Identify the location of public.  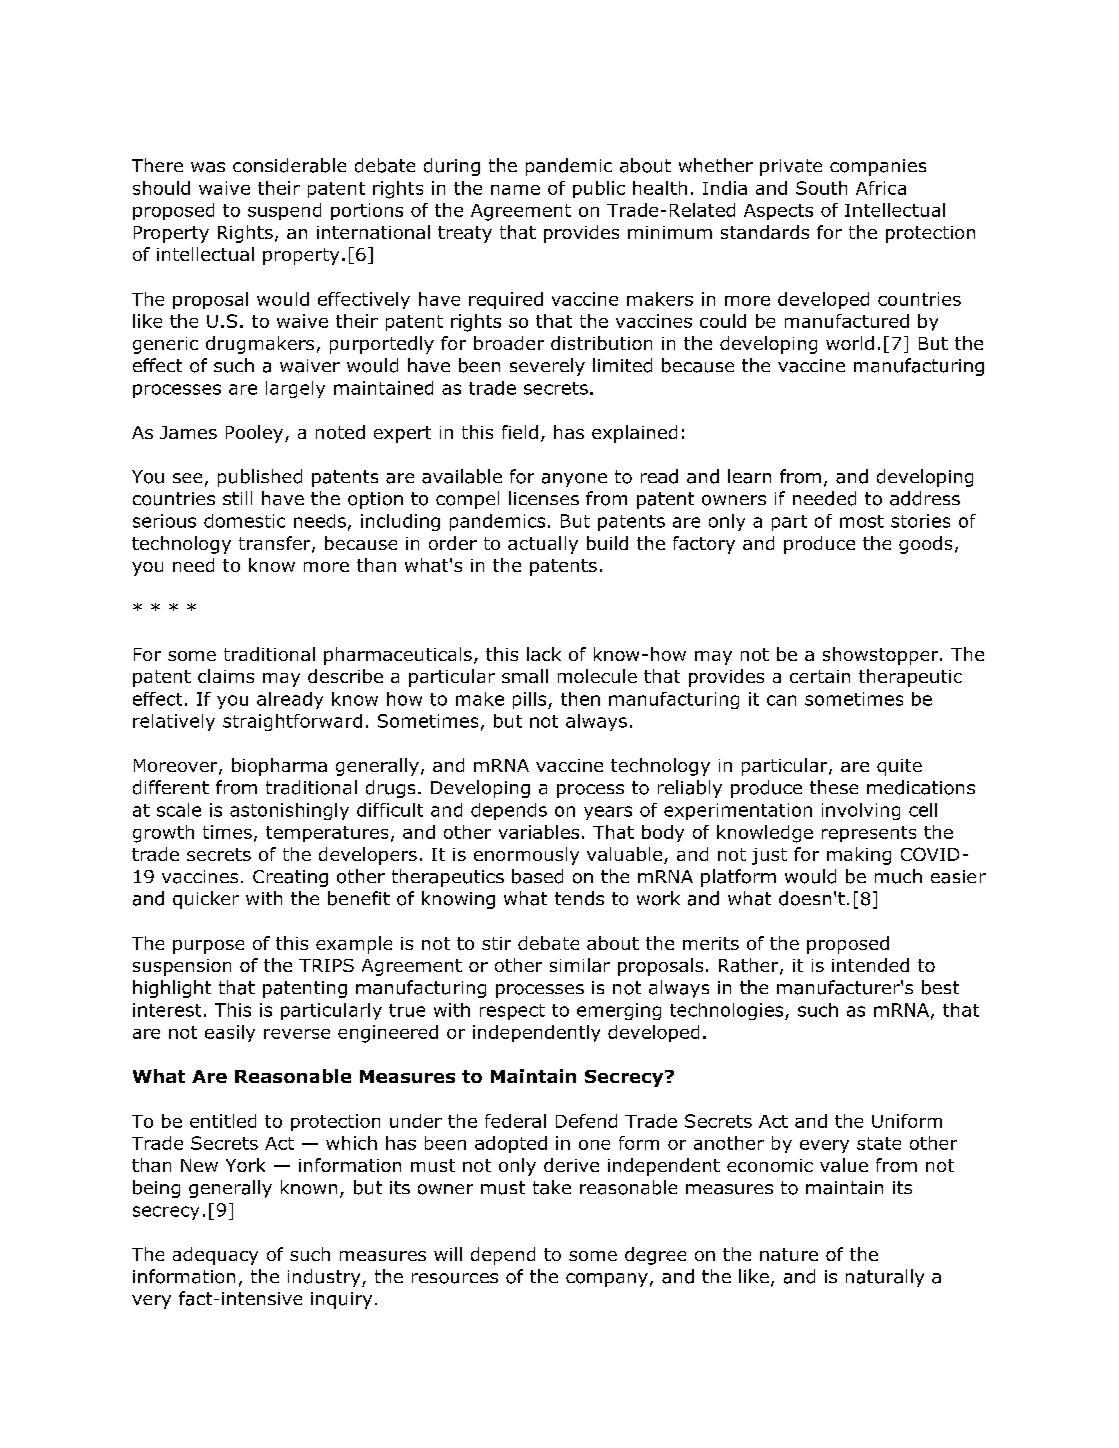
(599, 189).
